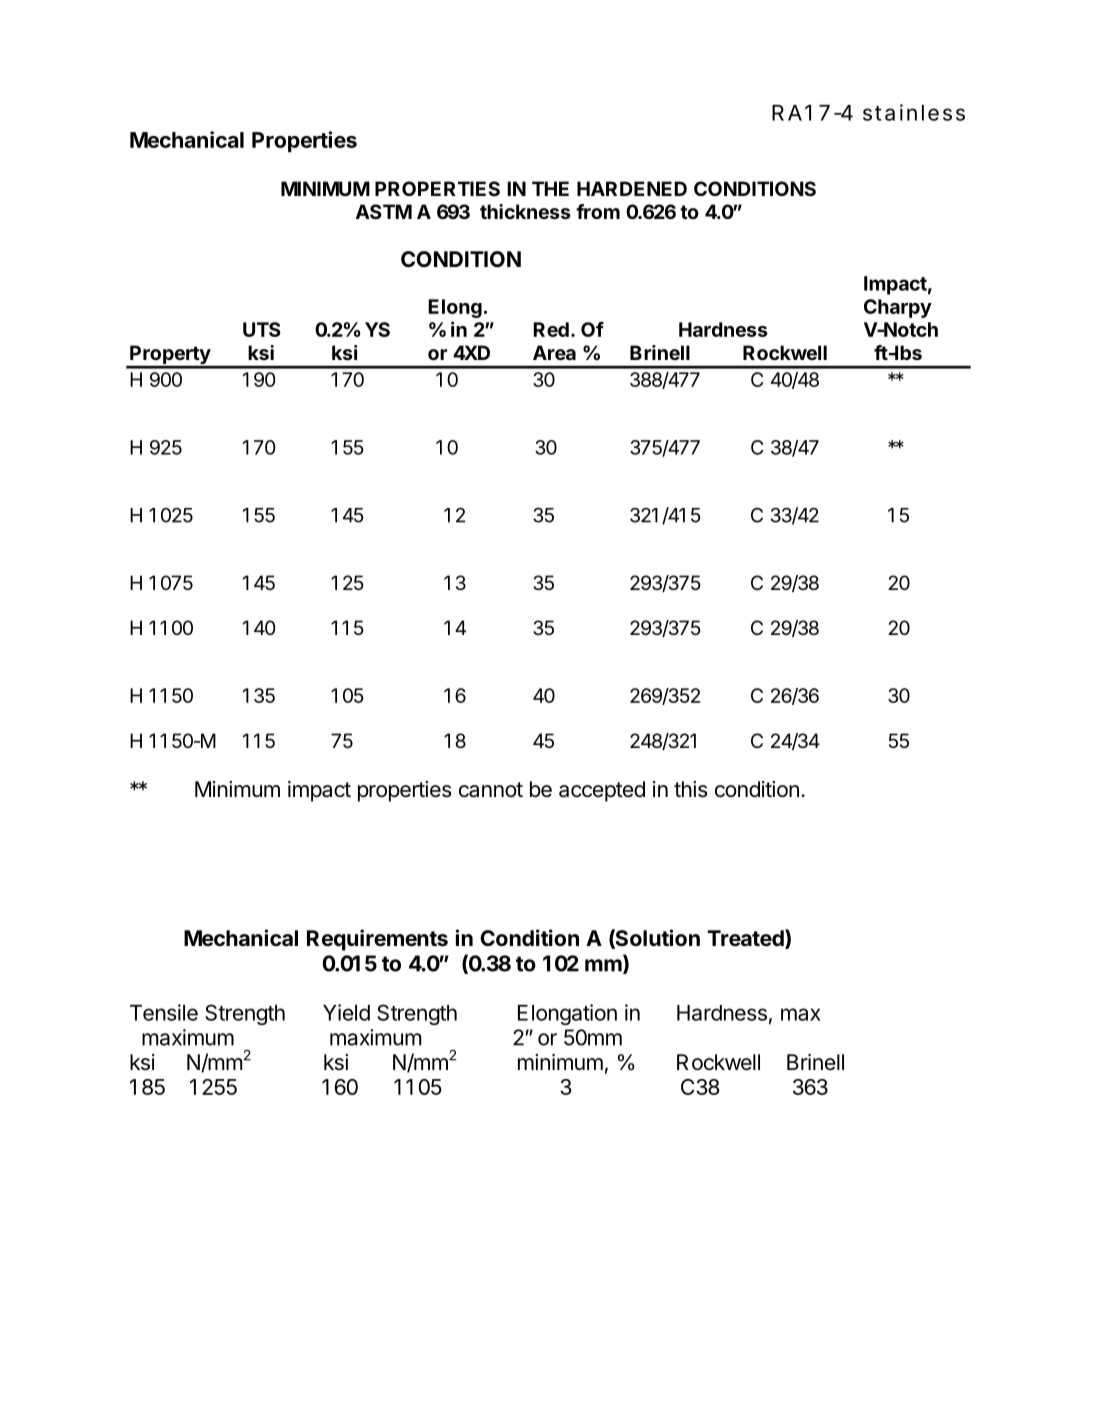 The image size is (1097, 1419). Describe the element at coordinates (554, 352) in the screenshot. I see `Area` at that location.
